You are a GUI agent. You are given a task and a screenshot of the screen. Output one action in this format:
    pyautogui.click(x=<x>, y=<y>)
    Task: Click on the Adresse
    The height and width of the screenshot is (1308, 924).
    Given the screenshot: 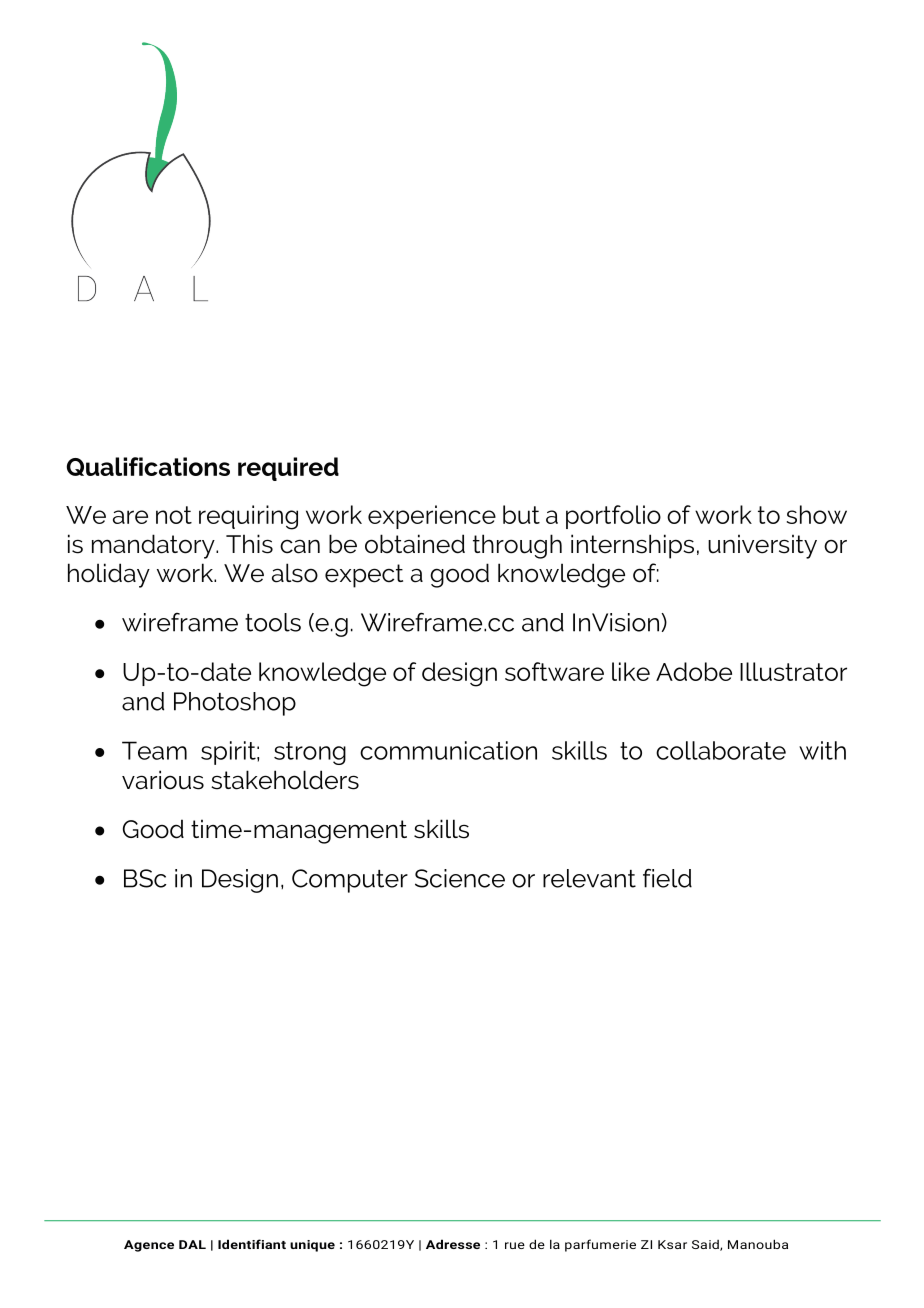 What is the action you would take?
    pyautogui.click(x=453, y=1244)
